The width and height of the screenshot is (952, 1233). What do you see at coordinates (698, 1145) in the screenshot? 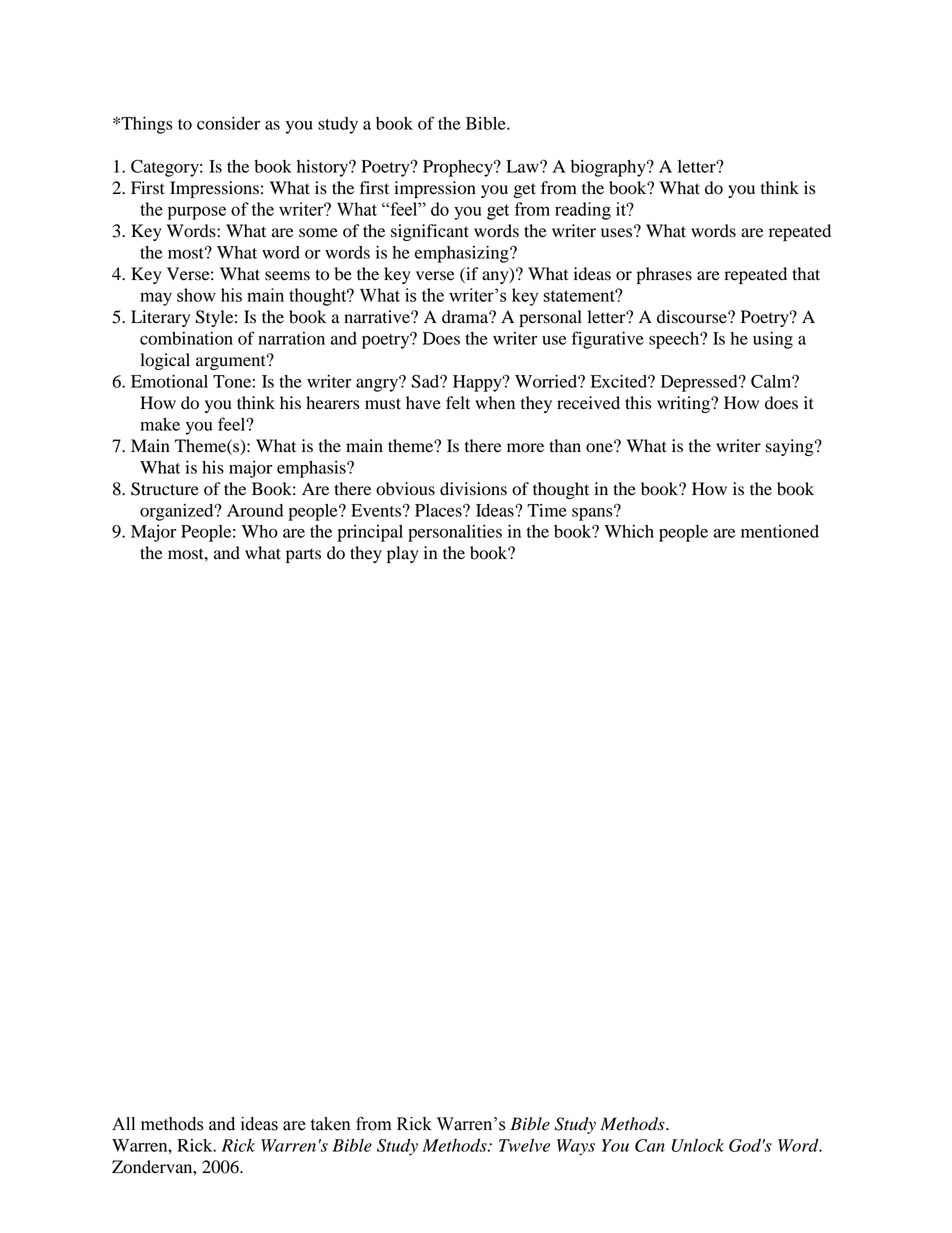
I see `Unlock` at bounding box center [698, 1145].
